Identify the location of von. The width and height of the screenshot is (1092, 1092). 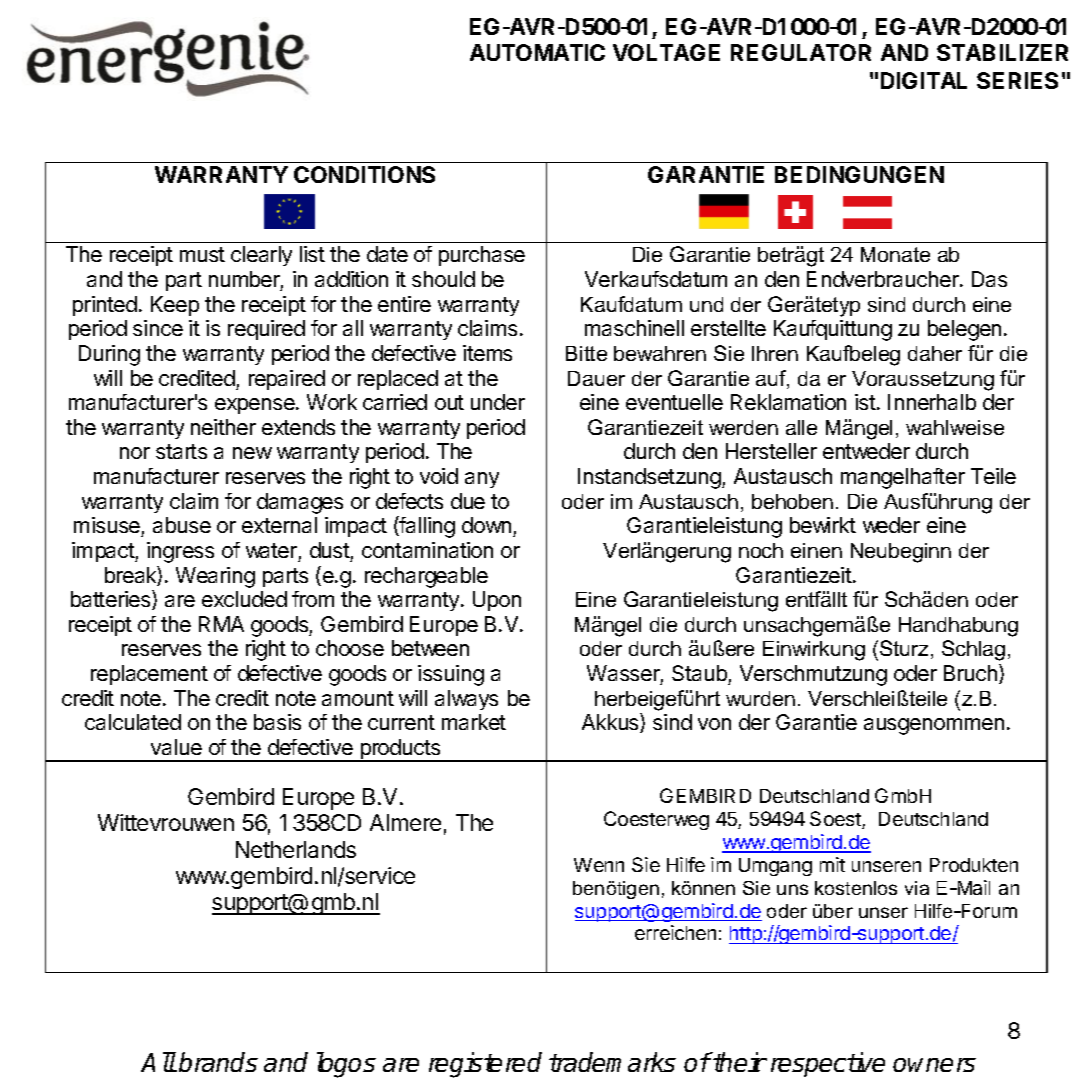
(714, 724).
